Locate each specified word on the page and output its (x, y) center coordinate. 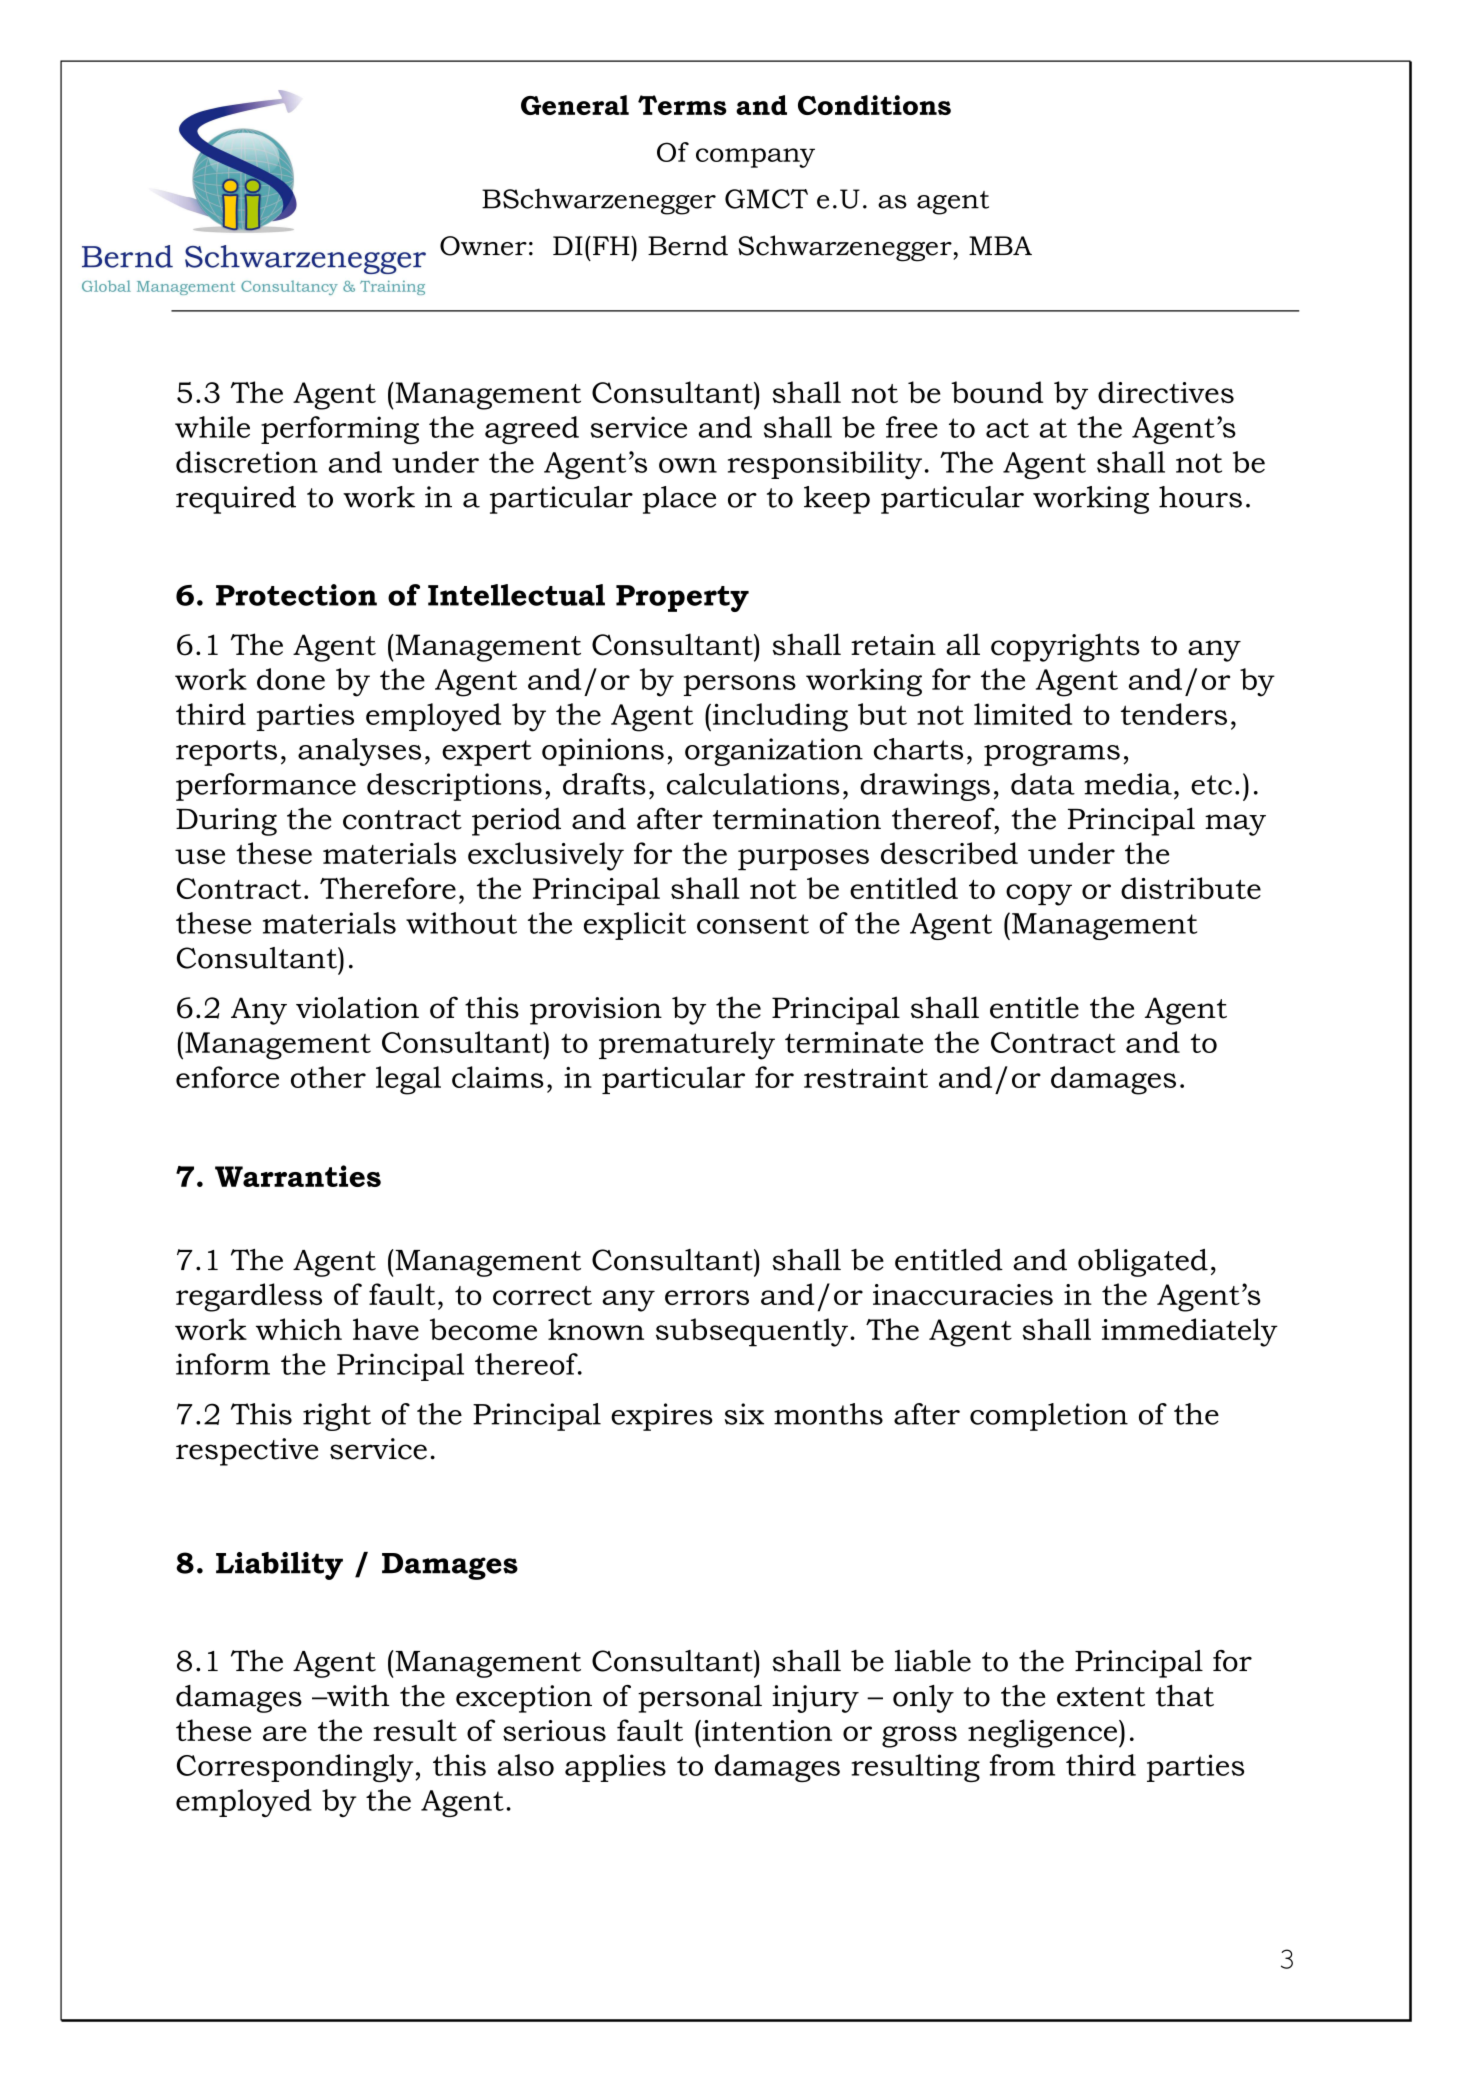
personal (700, 1699)
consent (753, 924)
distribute (1191, 888)
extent (1101, 1697)
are (285, 1733)
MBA (1000, 245)
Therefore (388, 888)
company (755, 158)
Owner (483, 246)
